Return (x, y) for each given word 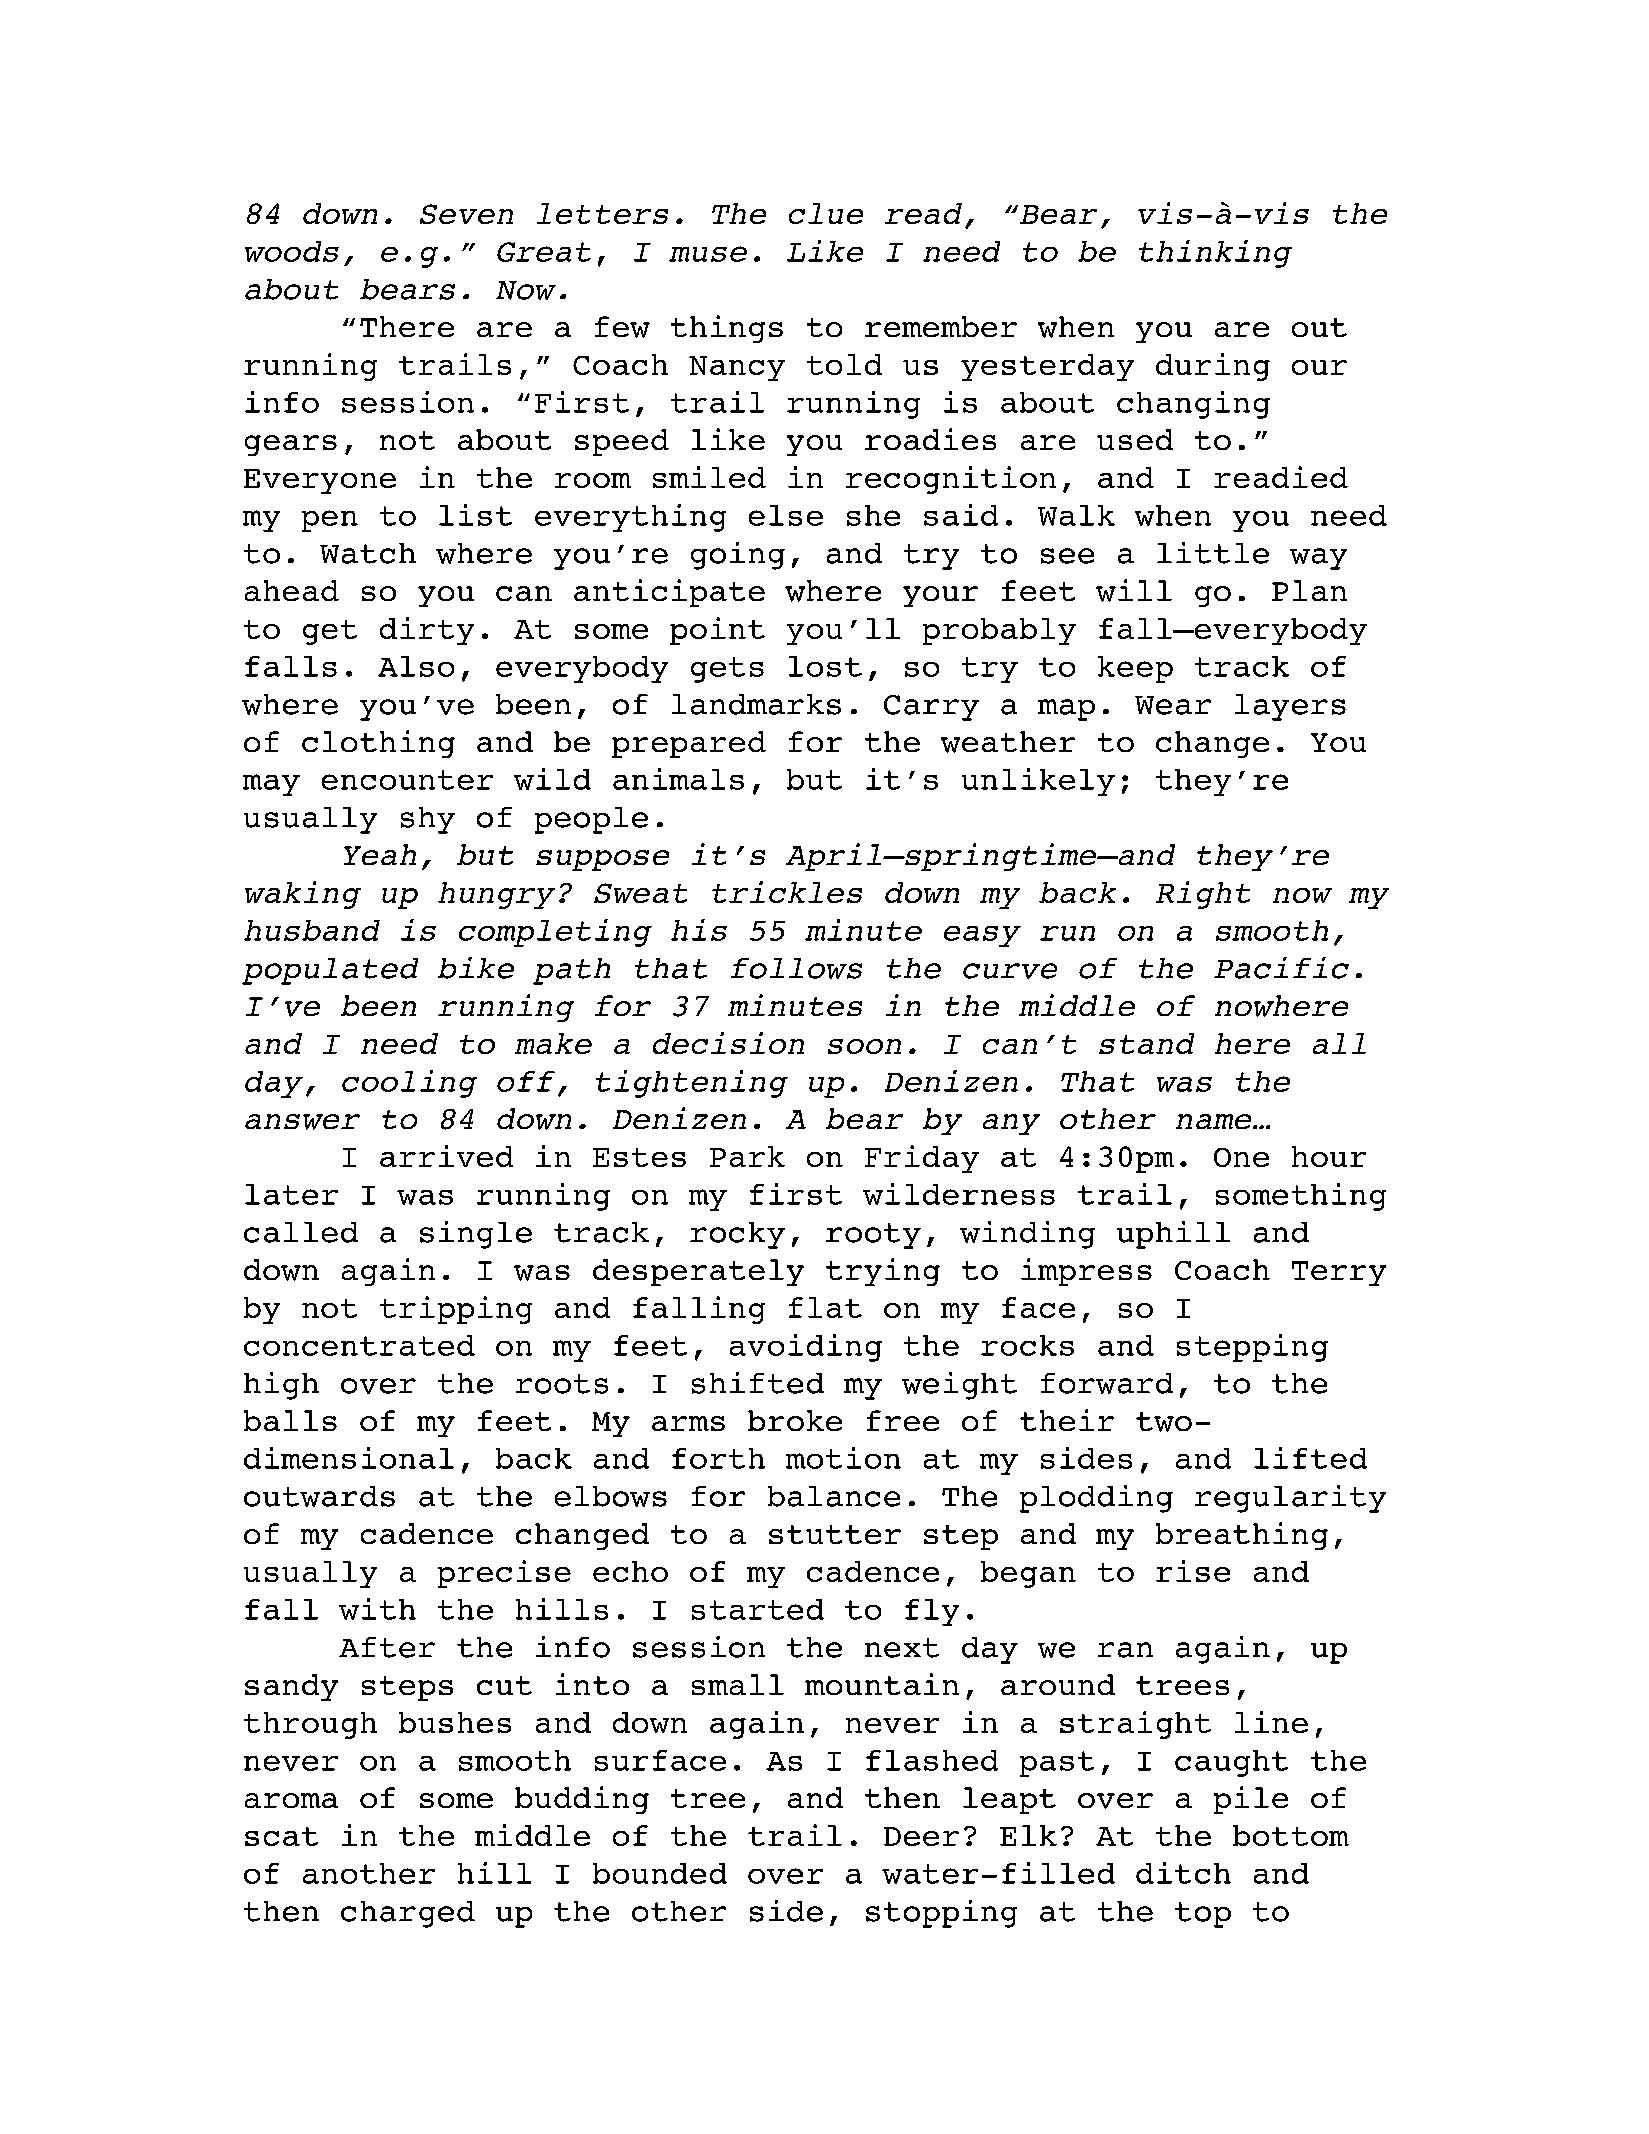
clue (826, 213)
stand (1146, 1043)
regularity (1290, 1499)
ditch (1183, 1873)
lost (825, 666)
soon (864, 1046)
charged (408, 1914)
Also (416, 666)
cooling (409, 1084)
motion (843, 1458)
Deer (921, 1836)
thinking (1215, 254)
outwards (319, 1496)
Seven (466, 214)
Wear (1173, 705)
